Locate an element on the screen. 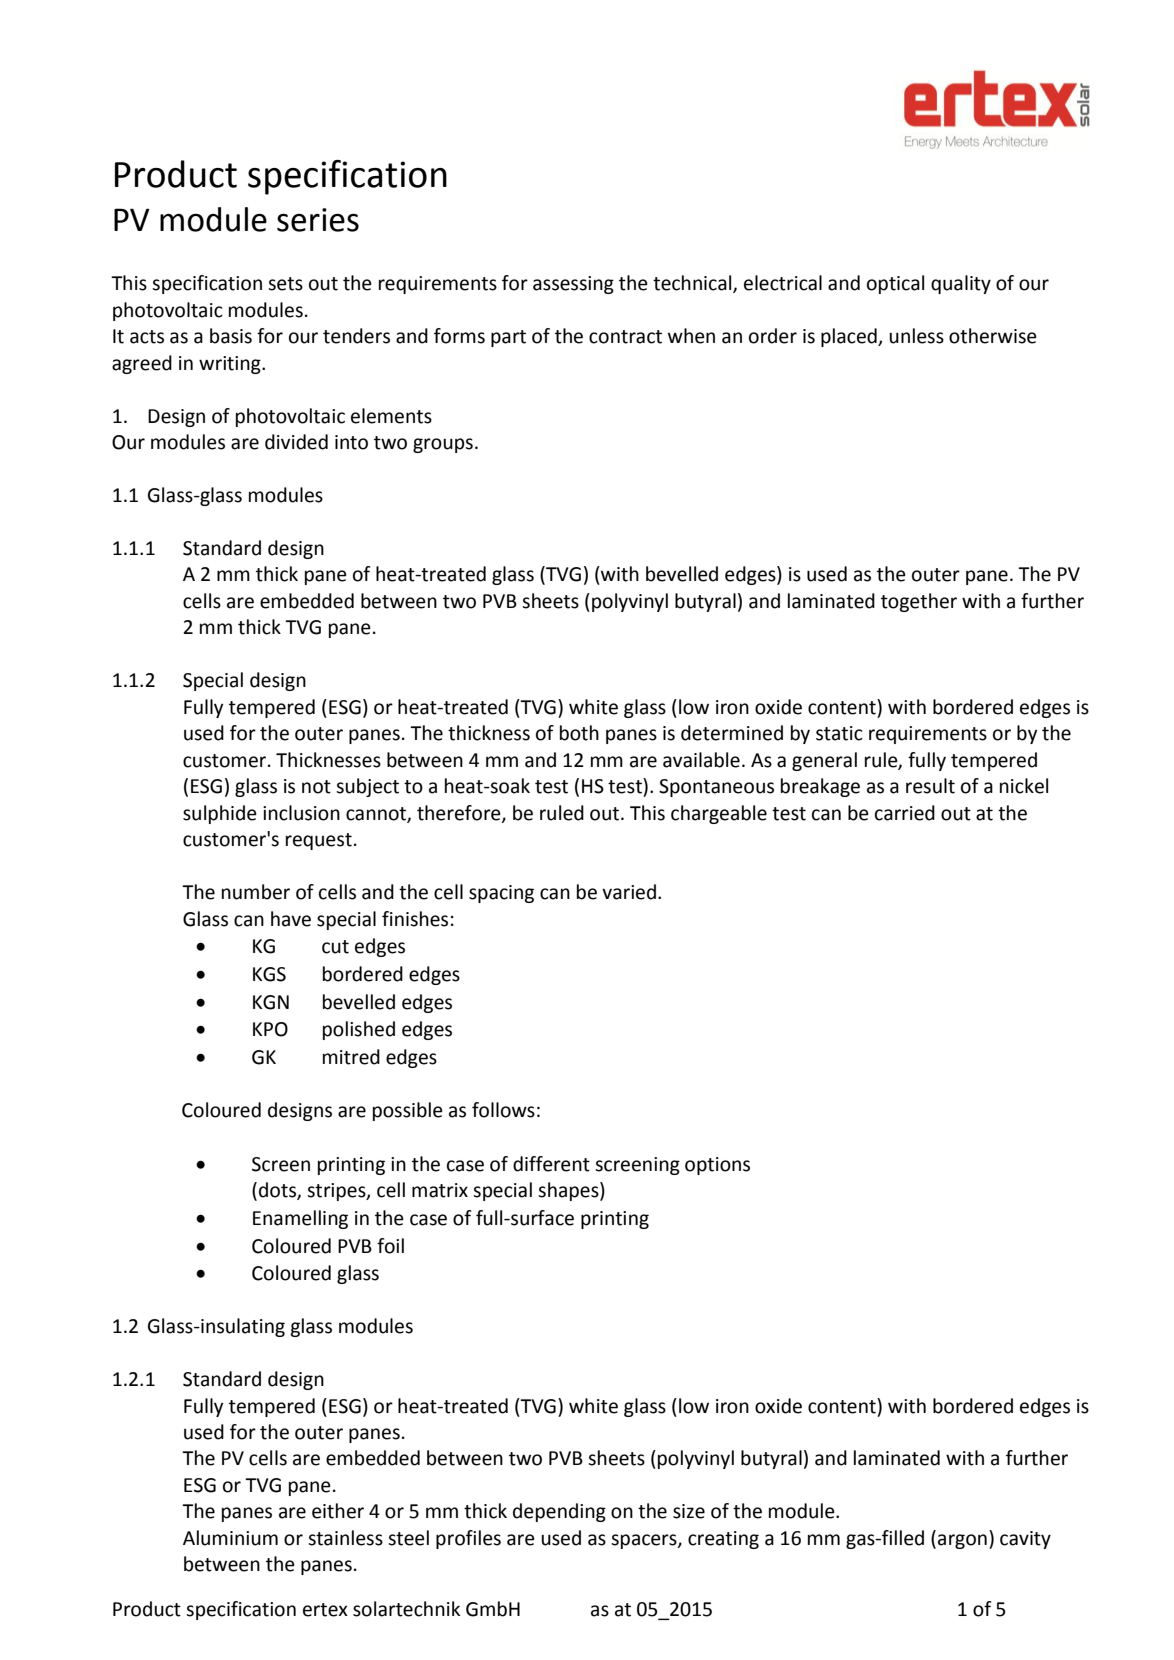 The height and width of the screenshot is (1660, 1174). Aluminium is located at coordinates (230, 1538).
